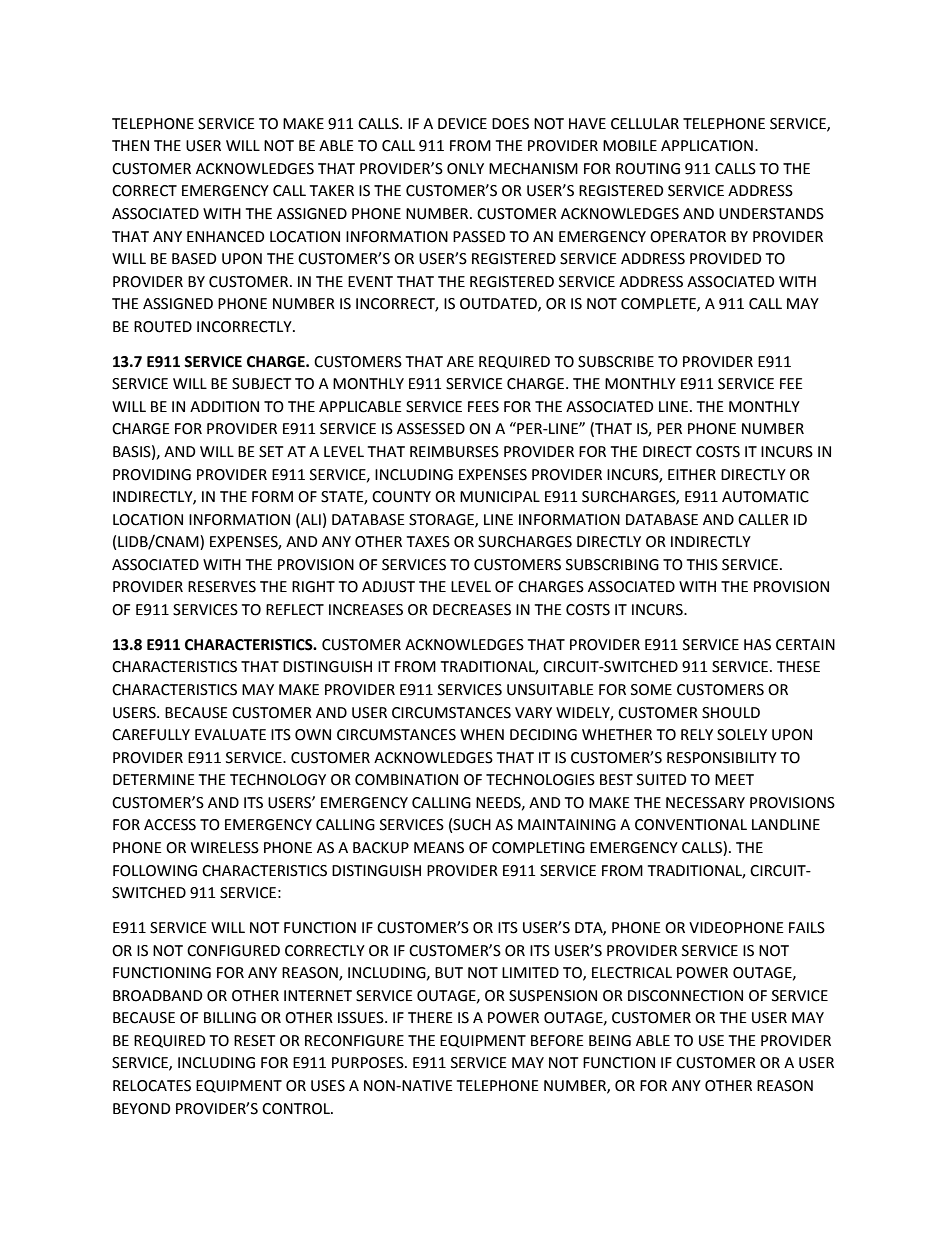  Describe the element at coordinates (807, 928) in the screenshot. I see `FAILS` at that location.
